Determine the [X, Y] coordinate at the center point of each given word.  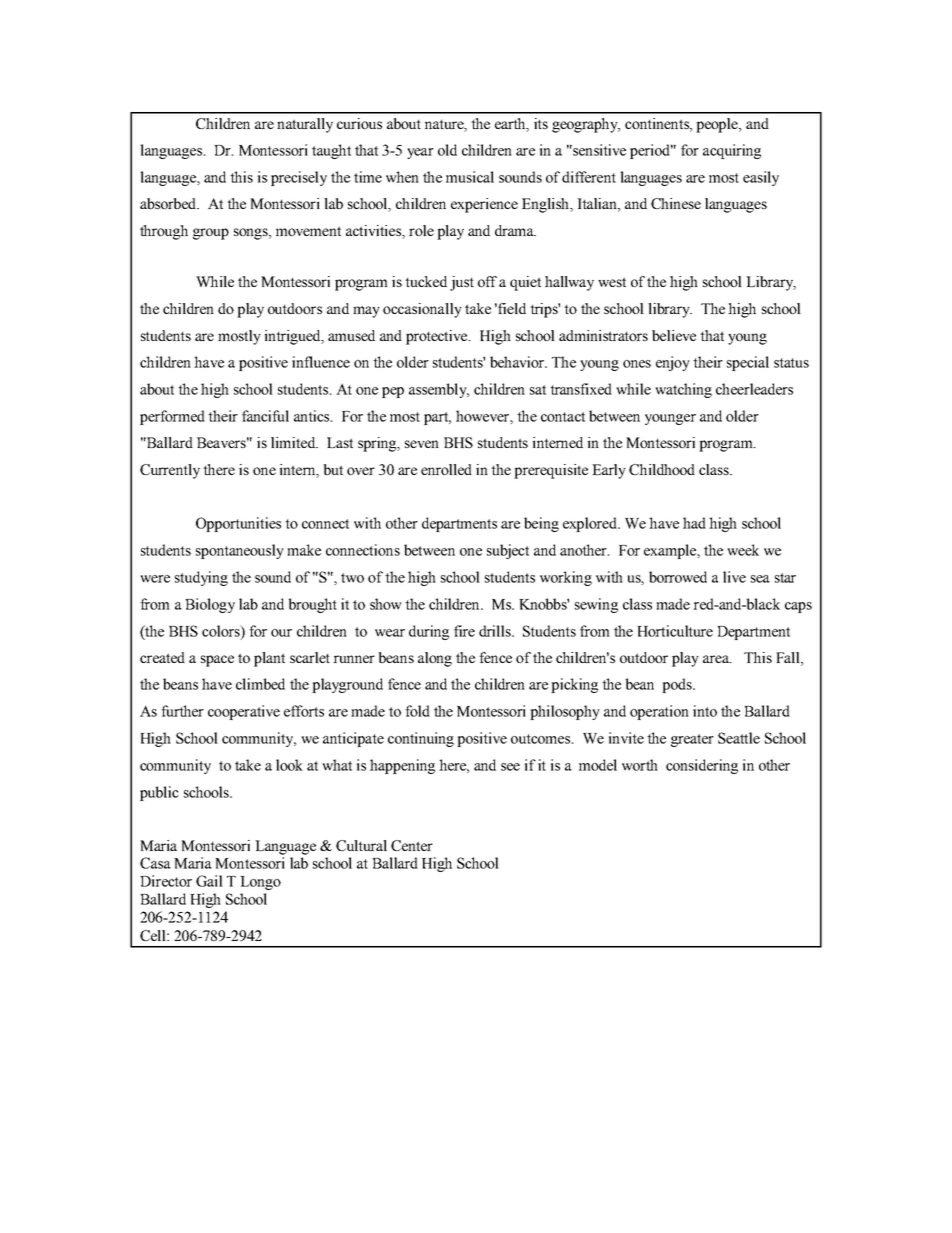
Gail [209, 881]
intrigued [294, 337]
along [435, 659]
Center [412, 845]
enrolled [446, 469]
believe [674, 335]
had [694, 523]
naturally [305, 125]
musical [470, 177]
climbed [260, 684]
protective [438, 337]
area [717, 659]
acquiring [732, 151]
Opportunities [238, 524]
